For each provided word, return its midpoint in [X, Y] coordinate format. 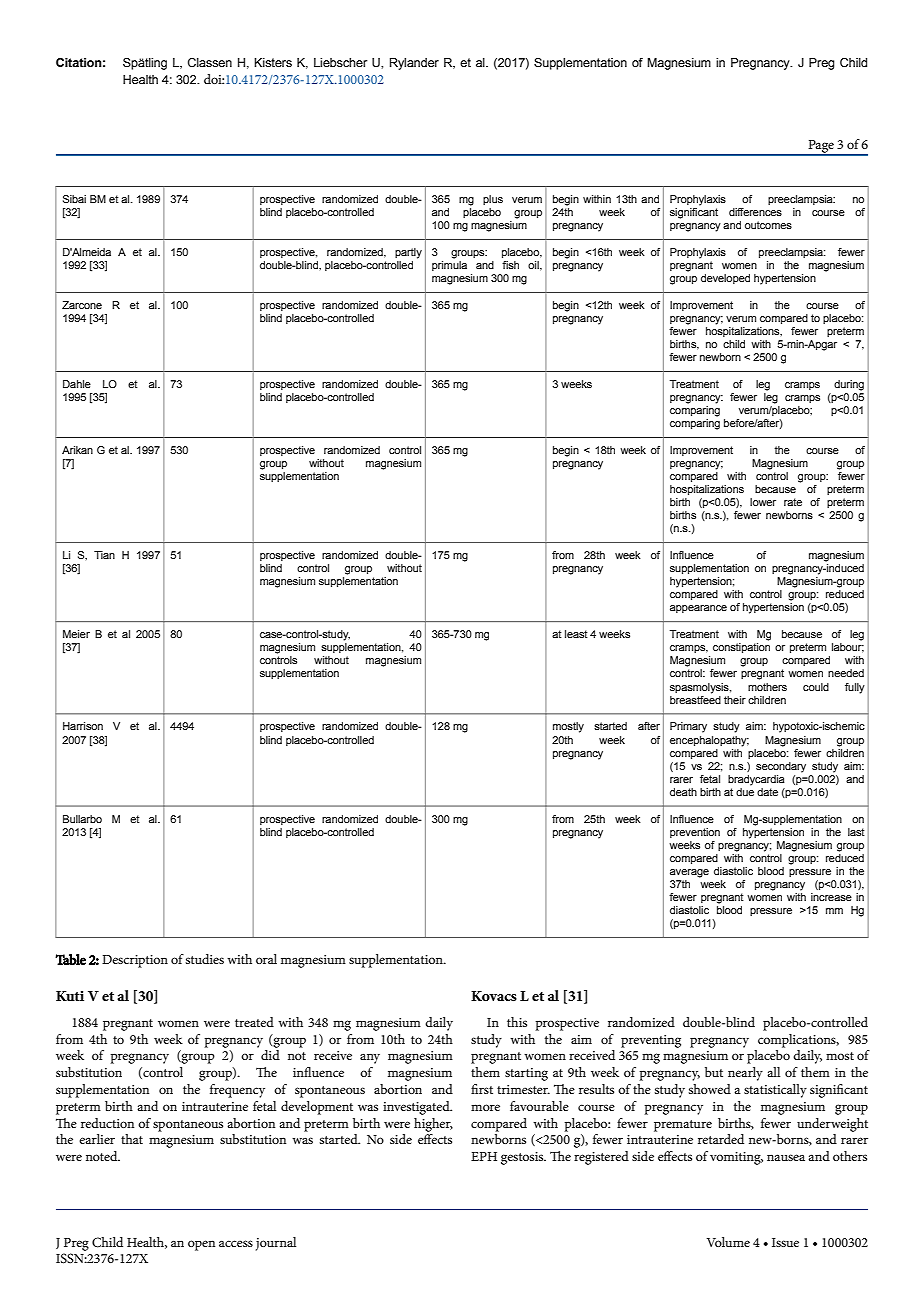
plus [493, 200]
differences [755, 212]
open [201, 1245]
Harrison [83, 726]
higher [433, 1125]
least [576, 634]
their [735, 700]
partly [408, 253]
